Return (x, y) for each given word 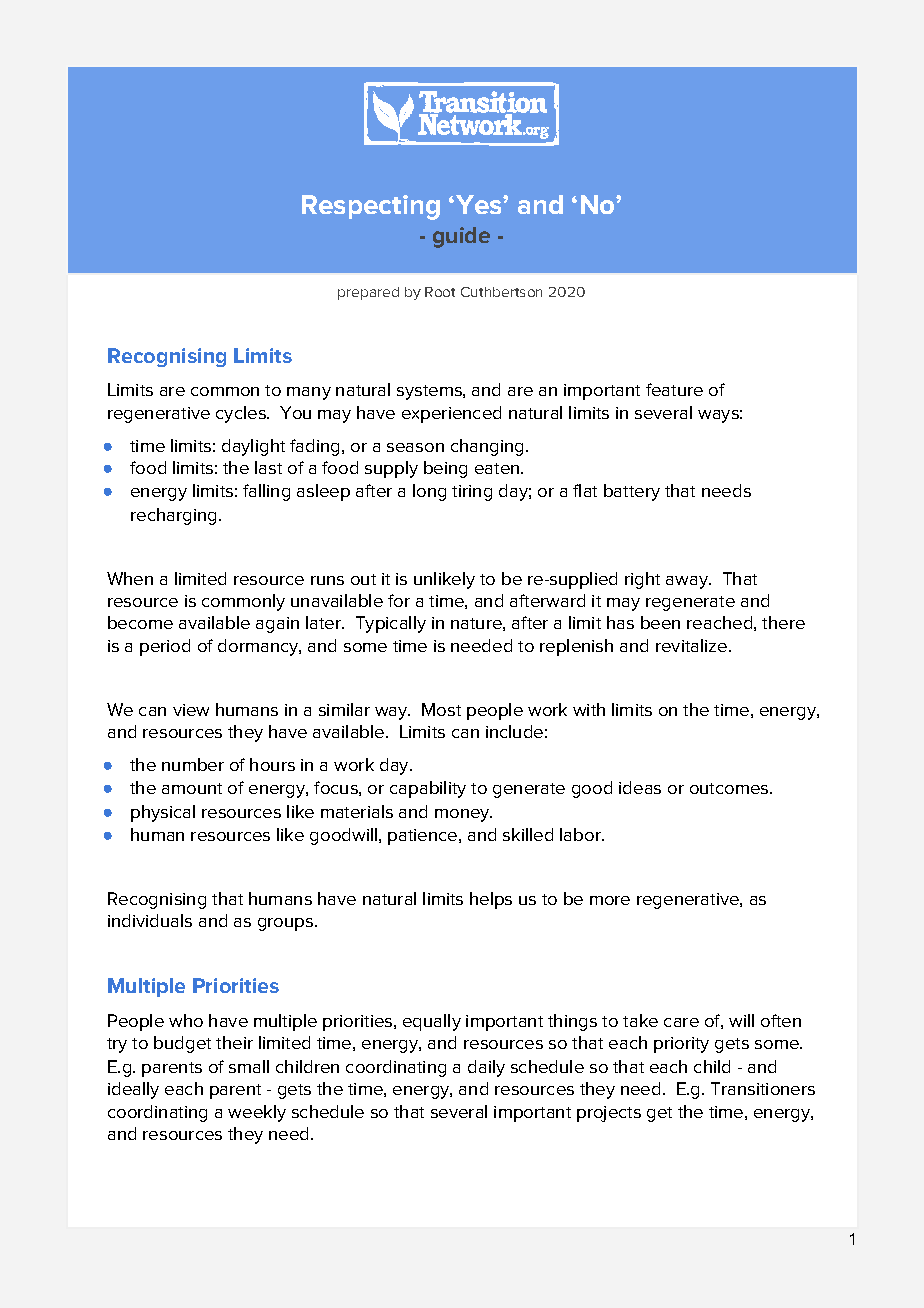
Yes (478, 204)
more (610, 900)
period (165, 647)
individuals (150, 920)
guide (461, 237)
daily (486, 1068)
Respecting (371, 207)
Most (441, 709)
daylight (253, 447)
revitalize (691, 645)
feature (674, 389)
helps (491, 900)
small (249, 1066)
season (415, 447)
